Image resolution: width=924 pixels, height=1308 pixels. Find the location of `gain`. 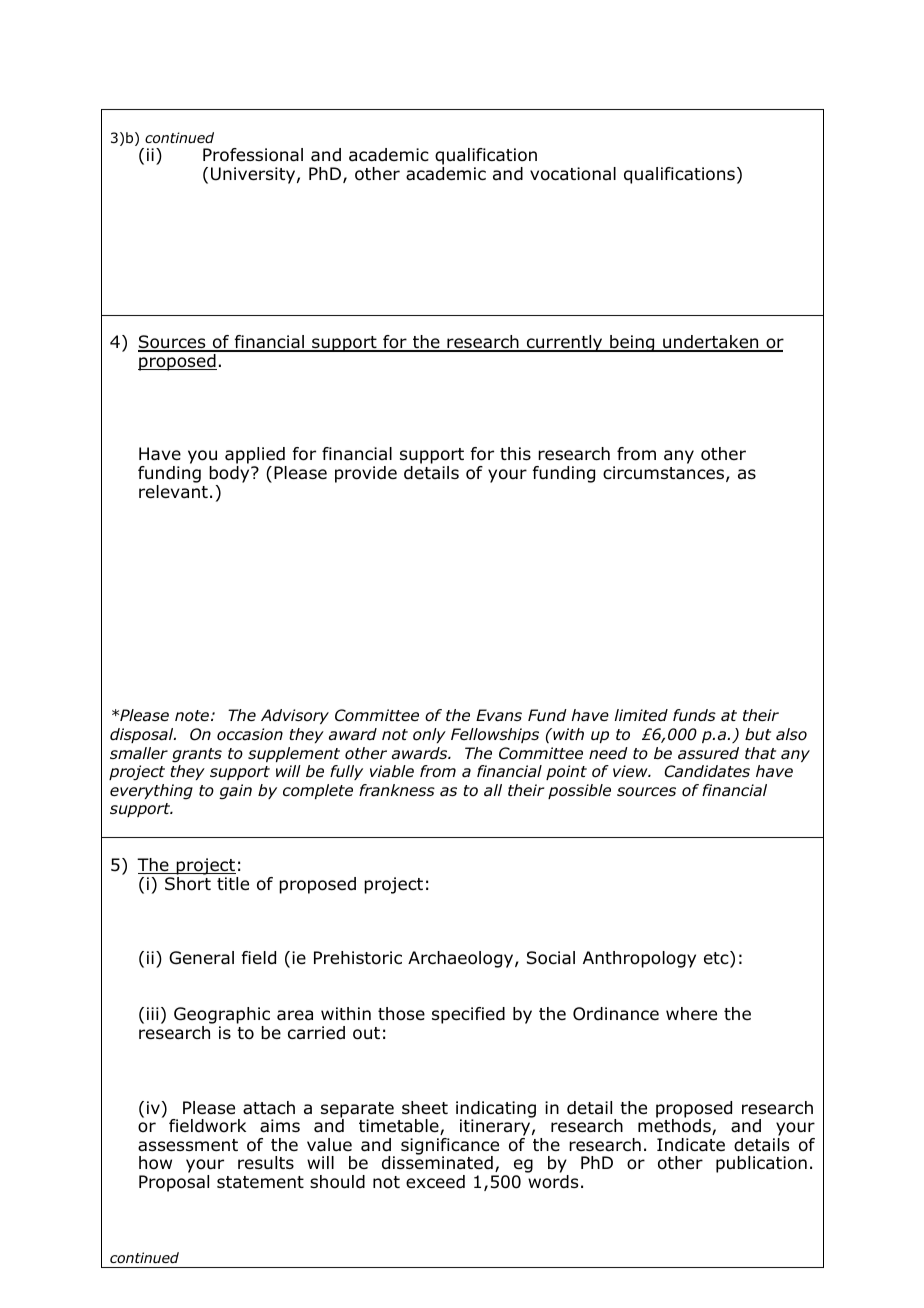

gain is located at coordinates (235, 792).
